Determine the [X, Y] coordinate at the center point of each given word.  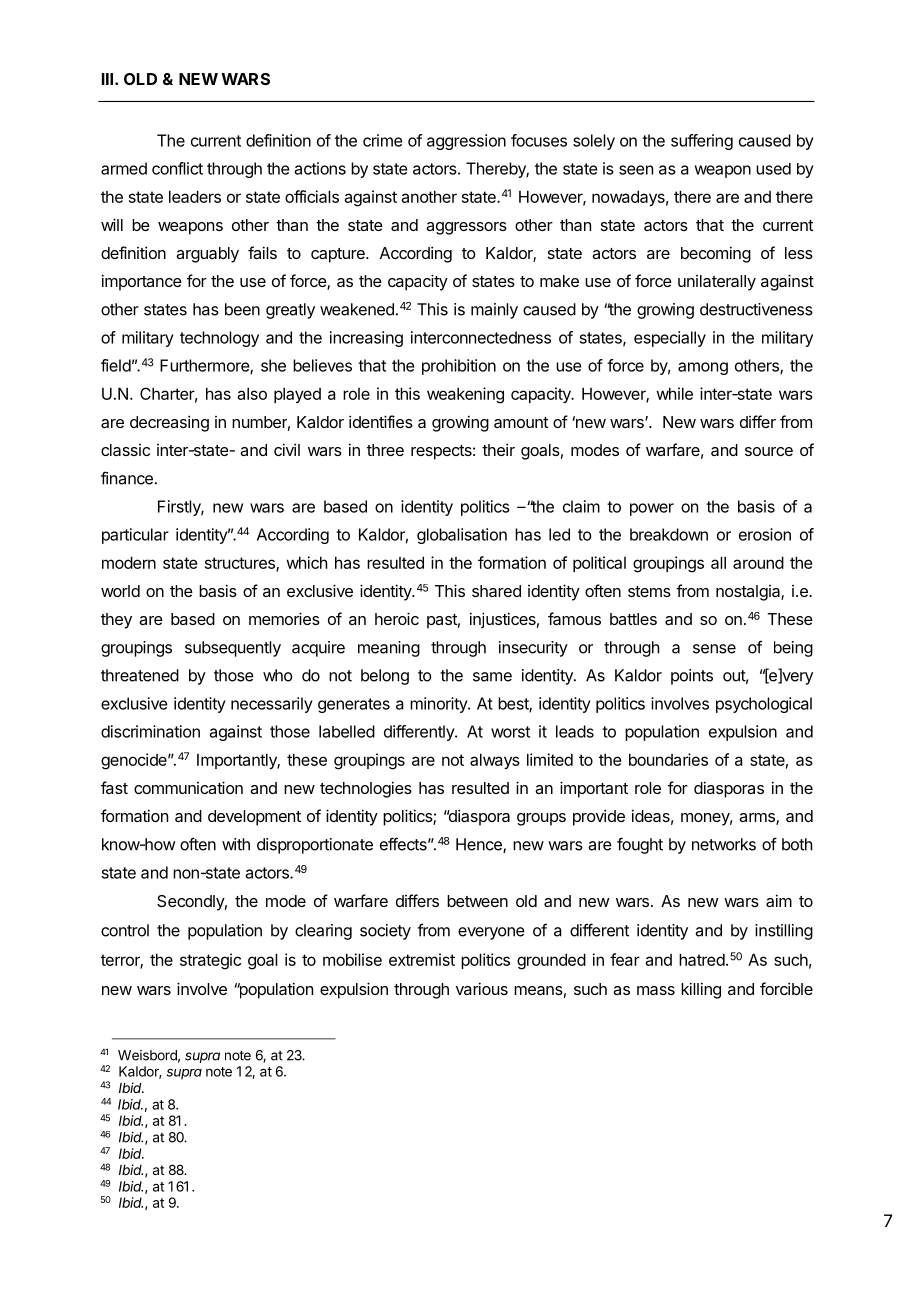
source [769, 451]
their [498, 449]
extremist [422, 959]
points [692, 677]
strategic [210, 961]
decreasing [169, 423]
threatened [140, 675]
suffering [702, 142]
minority [439, 705]
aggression [466, 142]
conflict [177, 168]
